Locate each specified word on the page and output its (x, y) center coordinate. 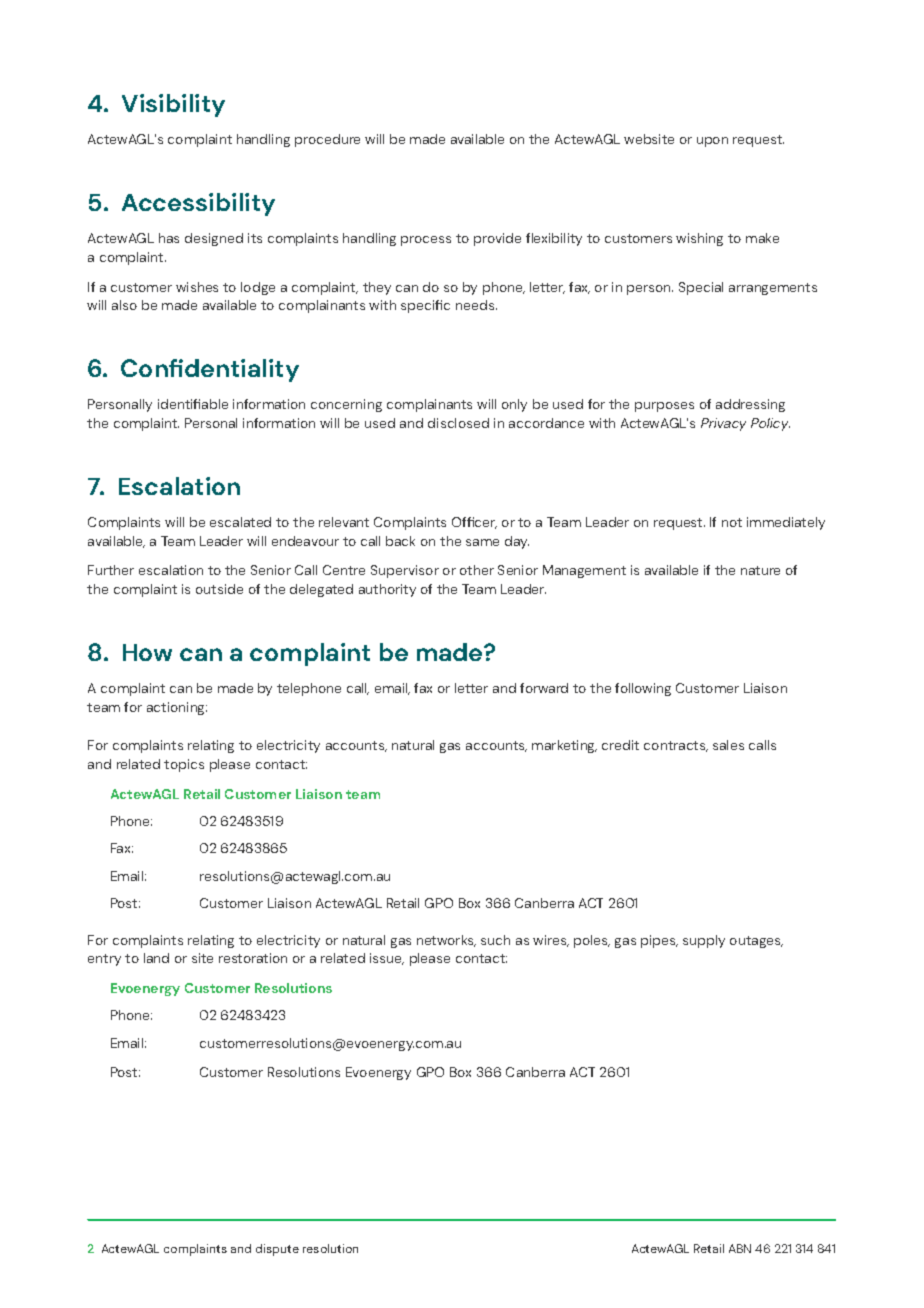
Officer (474, 523)
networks (446, 941)
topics (184, 765)
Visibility (173, 105)
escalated (240, 522)
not (732, 522)
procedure (327, 140)
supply (704, 941)
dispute (277, 1250)
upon (712, 142)
